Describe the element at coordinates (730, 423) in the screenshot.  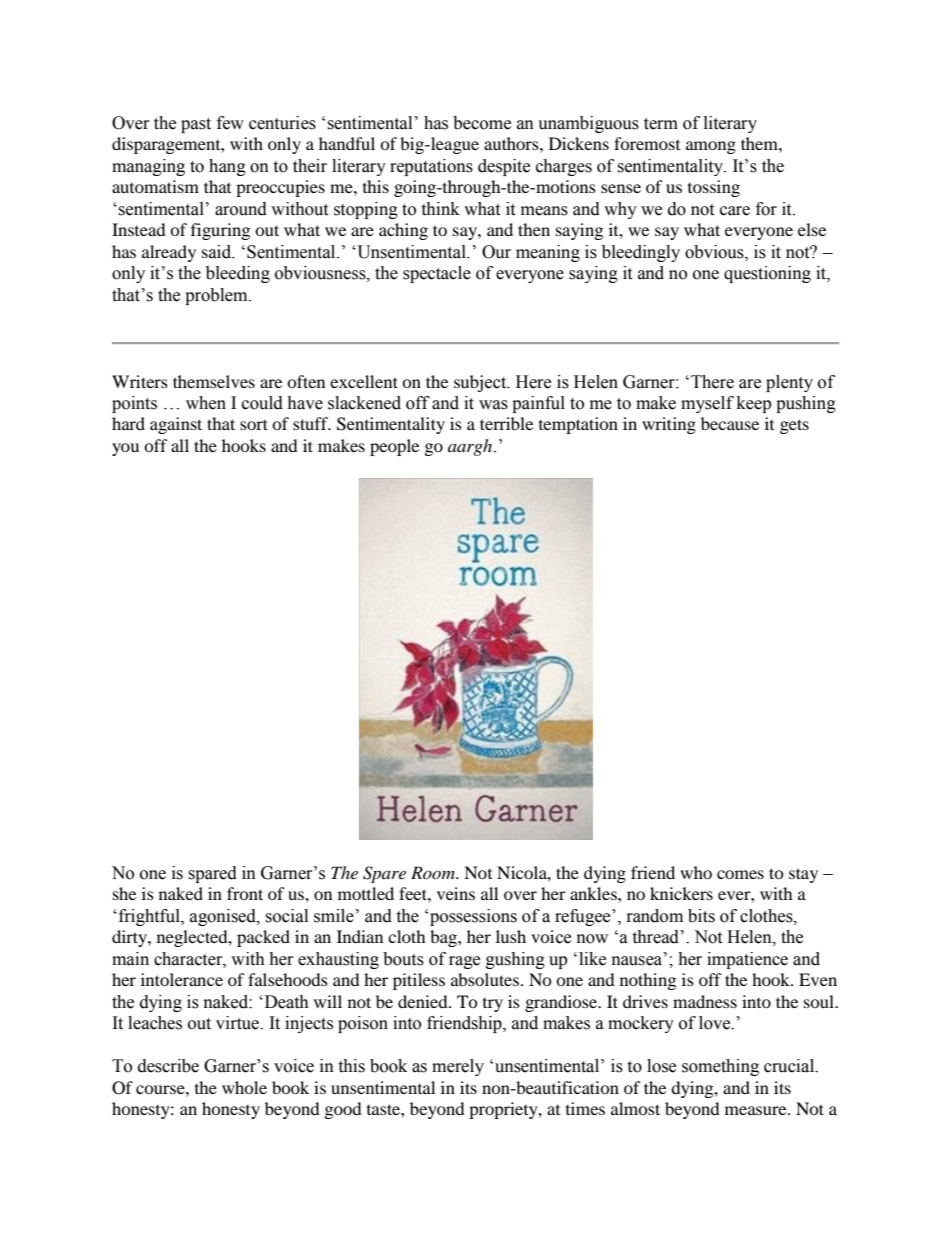
I see `because` at that location.
